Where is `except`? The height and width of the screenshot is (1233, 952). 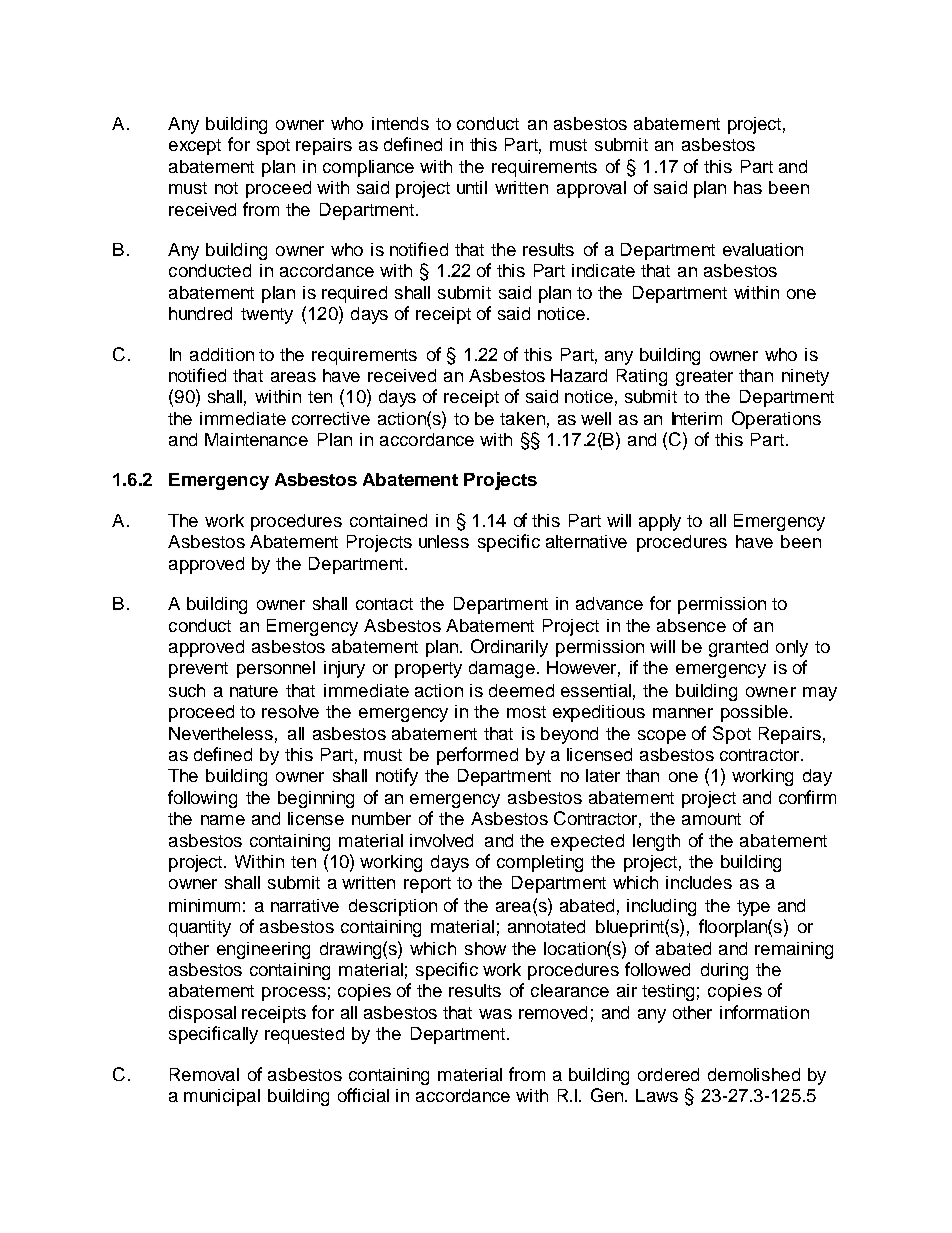
except is located at coordinates (195, 147).
